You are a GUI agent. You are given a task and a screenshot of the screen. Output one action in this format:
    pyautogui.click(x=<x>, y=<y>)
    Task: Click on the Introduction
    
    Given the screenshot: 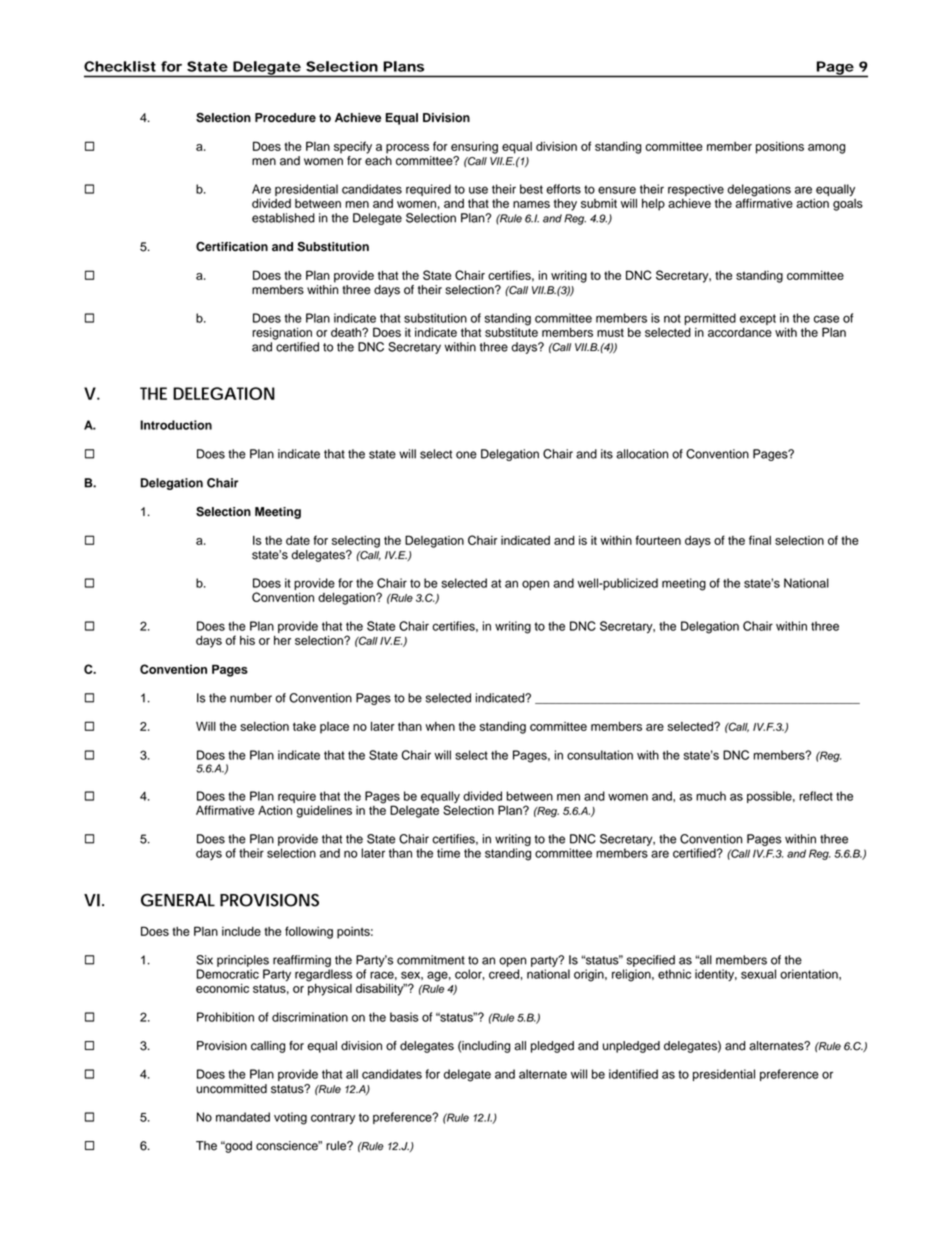 What is the action you would take?
    pyautogui.click(x=176, y=425)
